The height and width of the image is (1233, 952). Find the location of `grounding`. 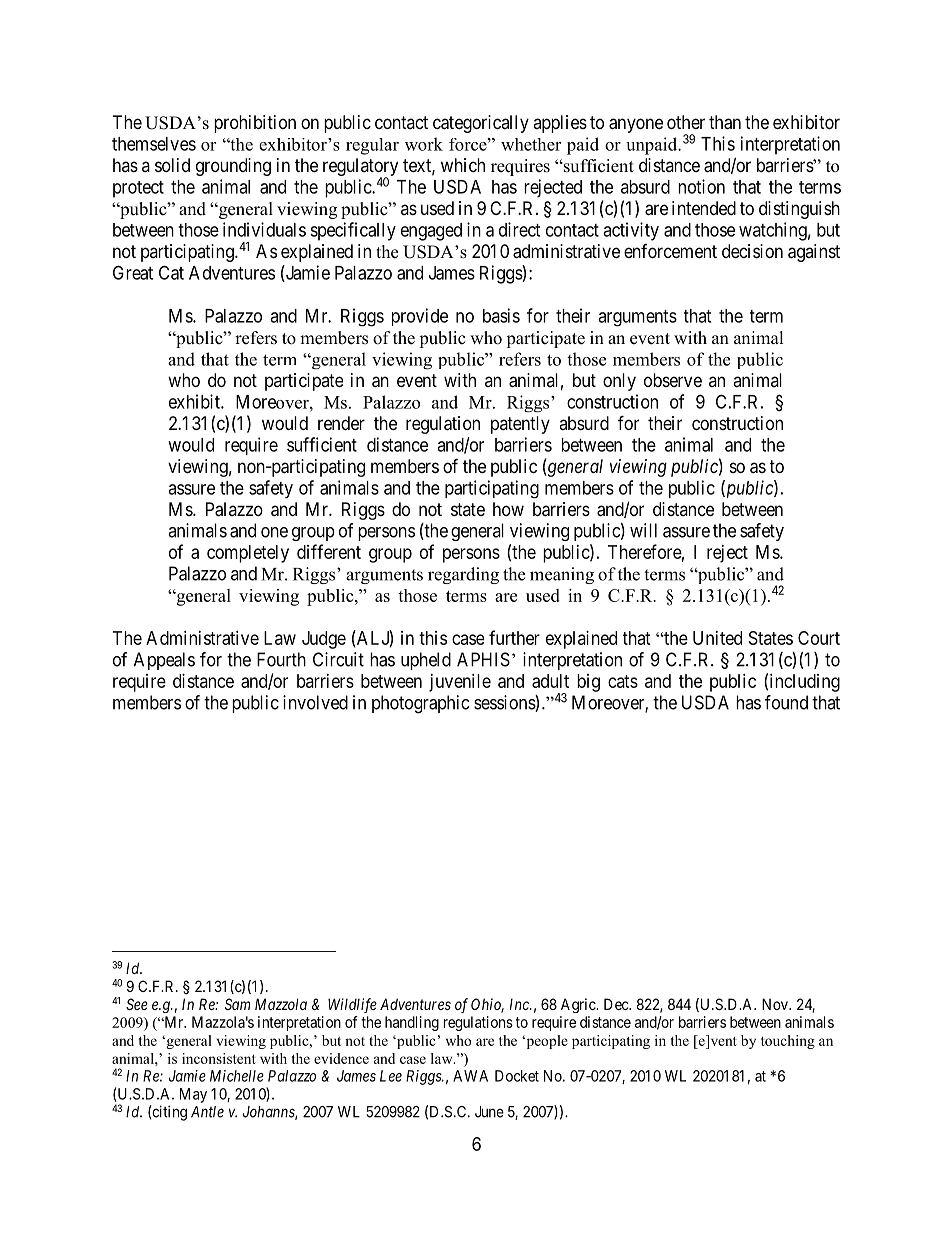

grounding is located at coordinates (233, 167).
